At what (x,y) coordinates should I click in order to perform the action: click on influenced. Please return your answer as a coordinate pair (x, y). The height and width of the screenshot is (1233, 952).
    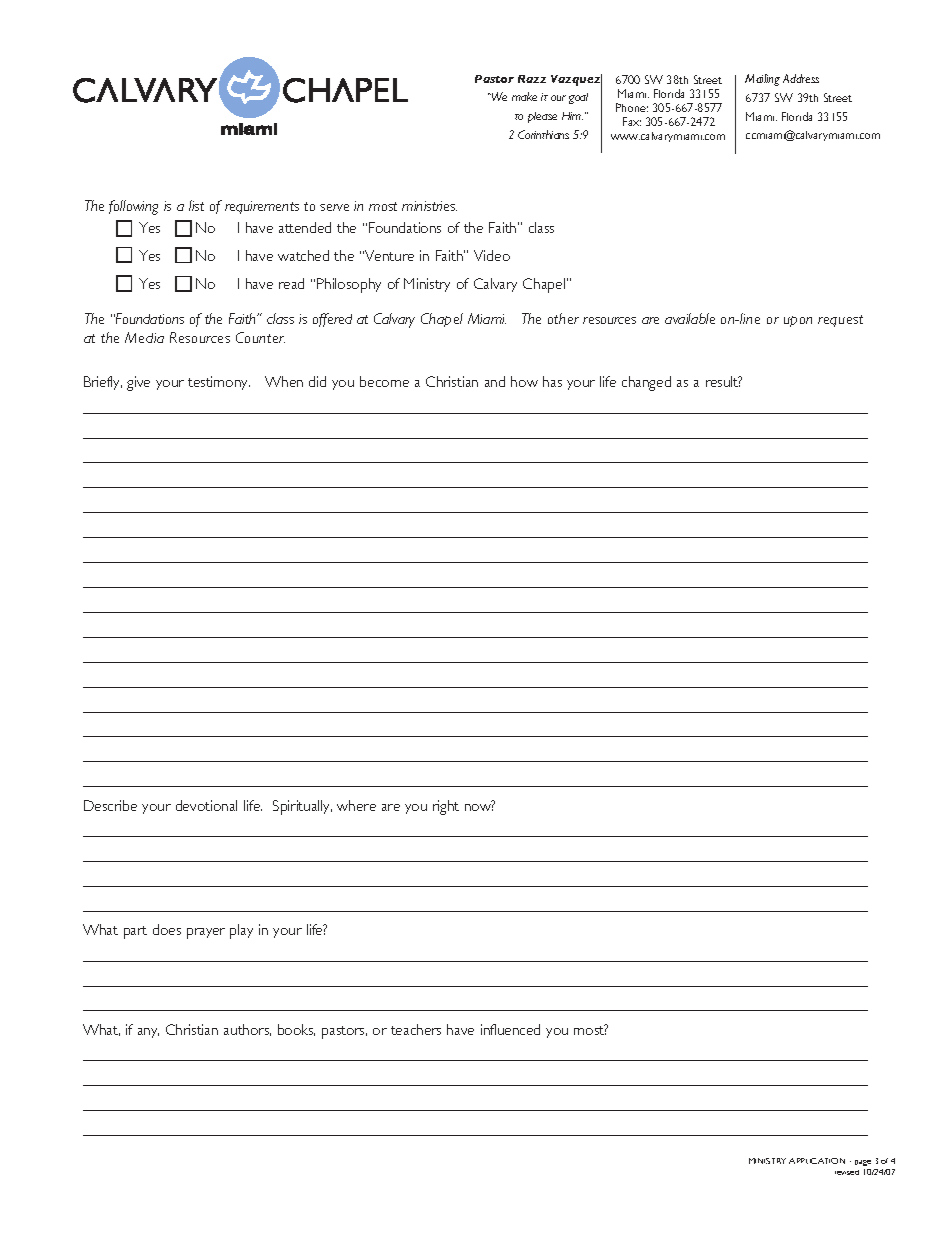
    Looking at the image, I should click on (510, 1029).
